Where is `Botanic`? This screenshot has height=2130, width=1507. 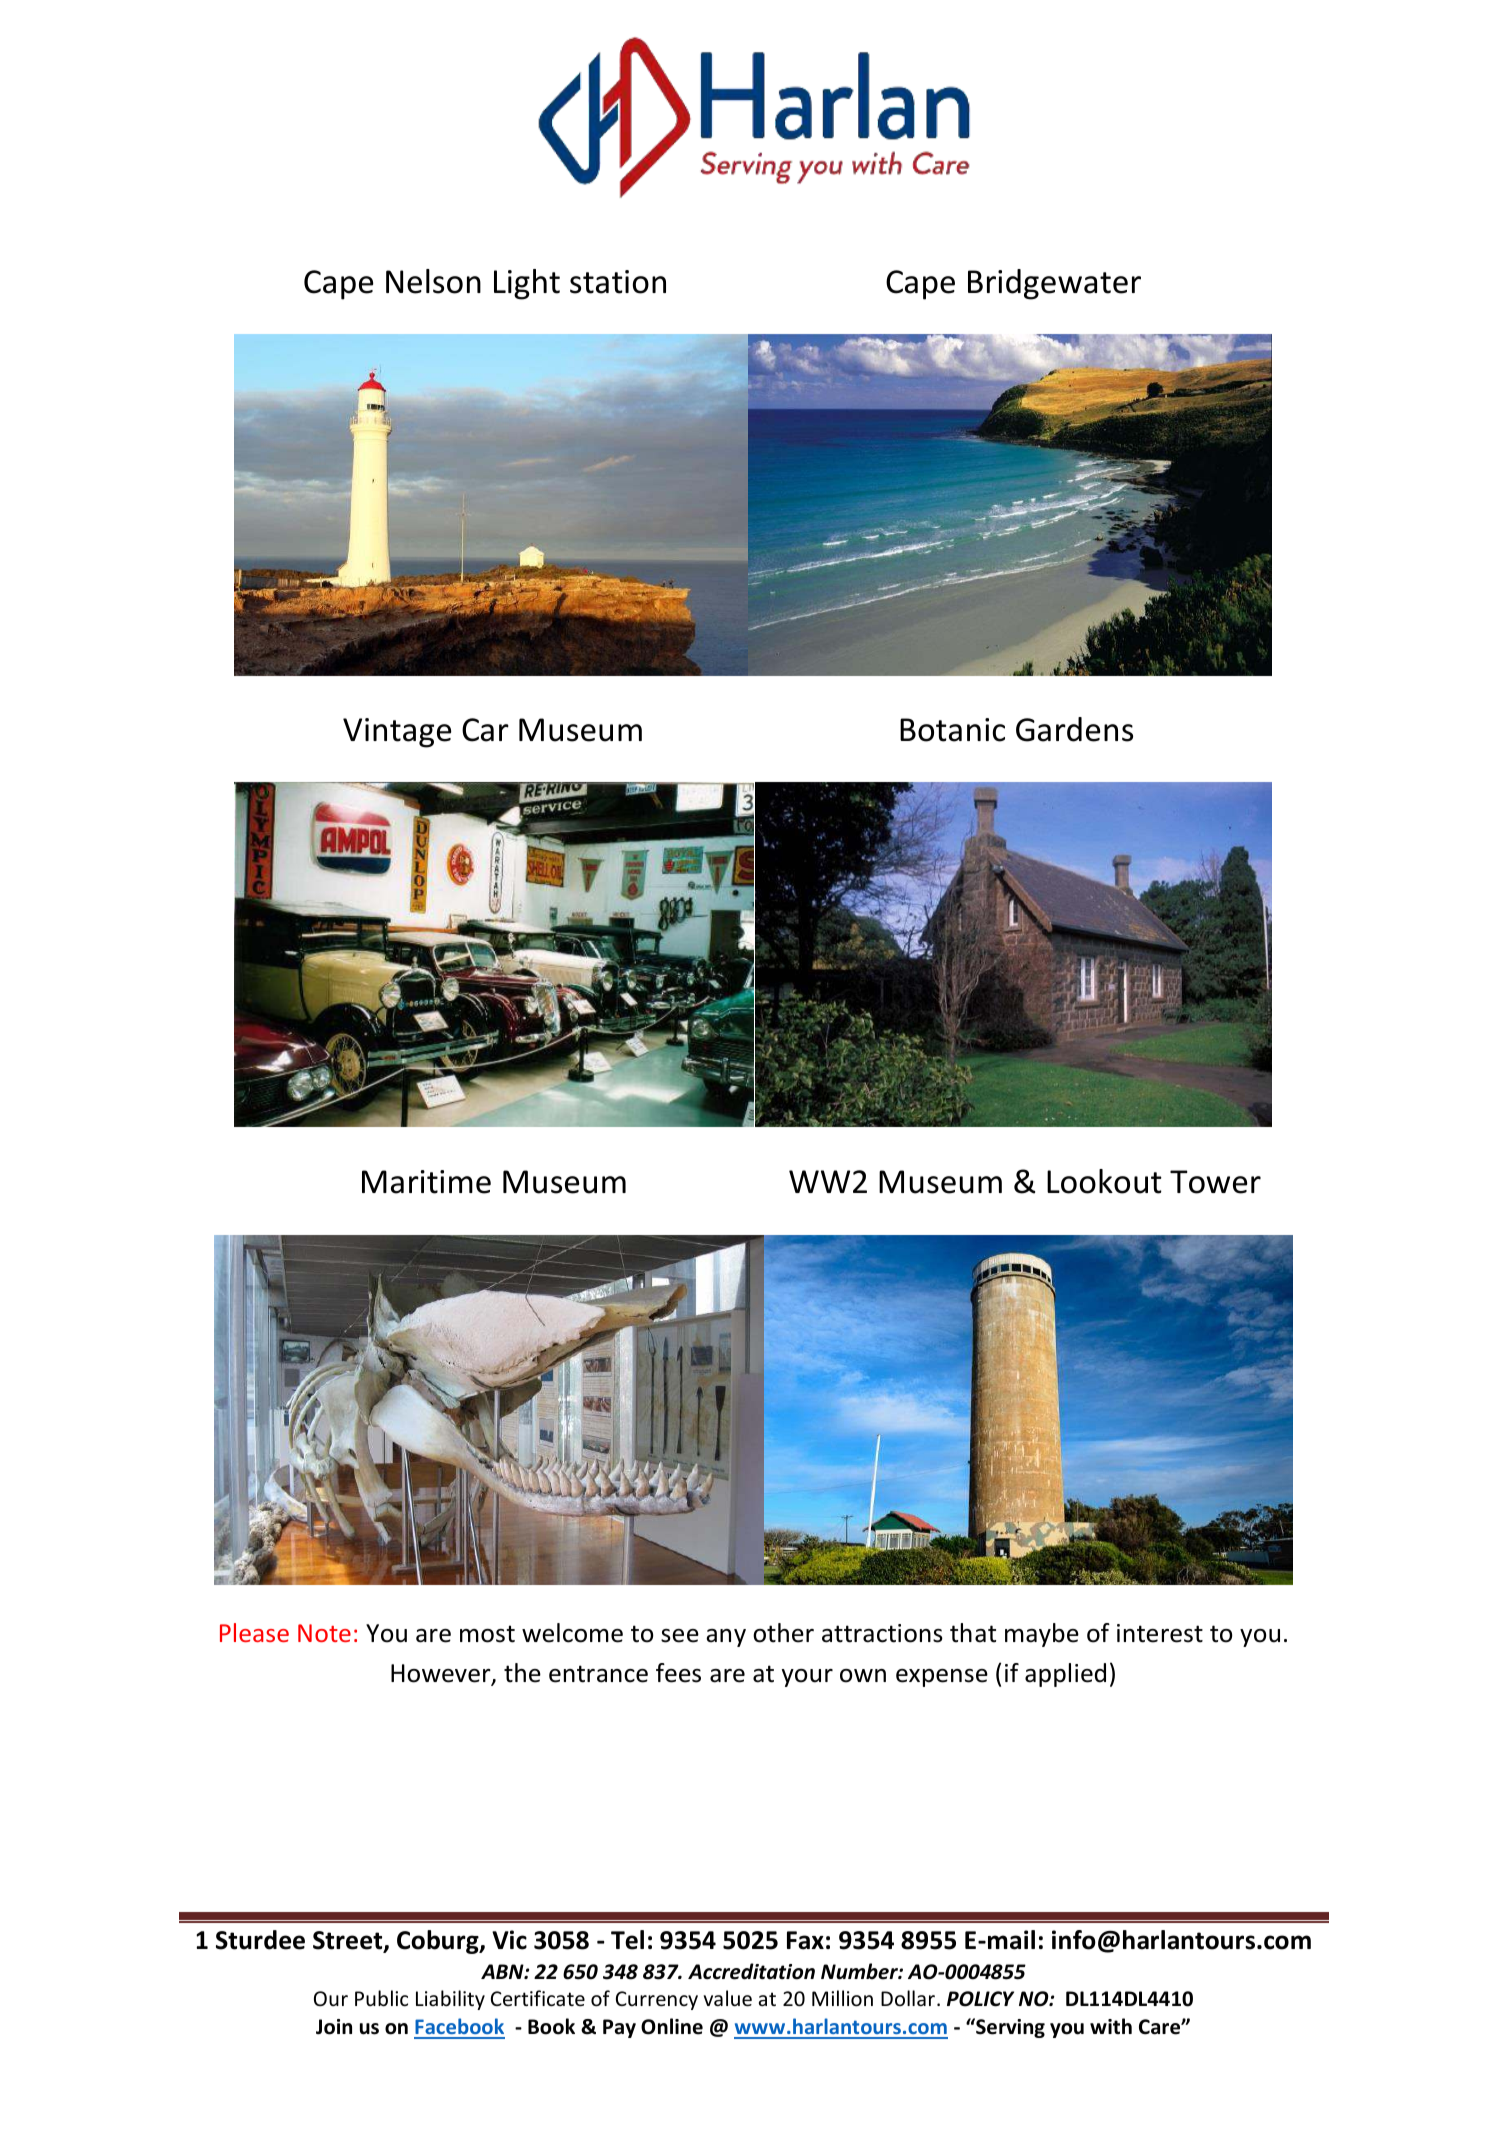
Botanic is located at coordinates (952, 730).
